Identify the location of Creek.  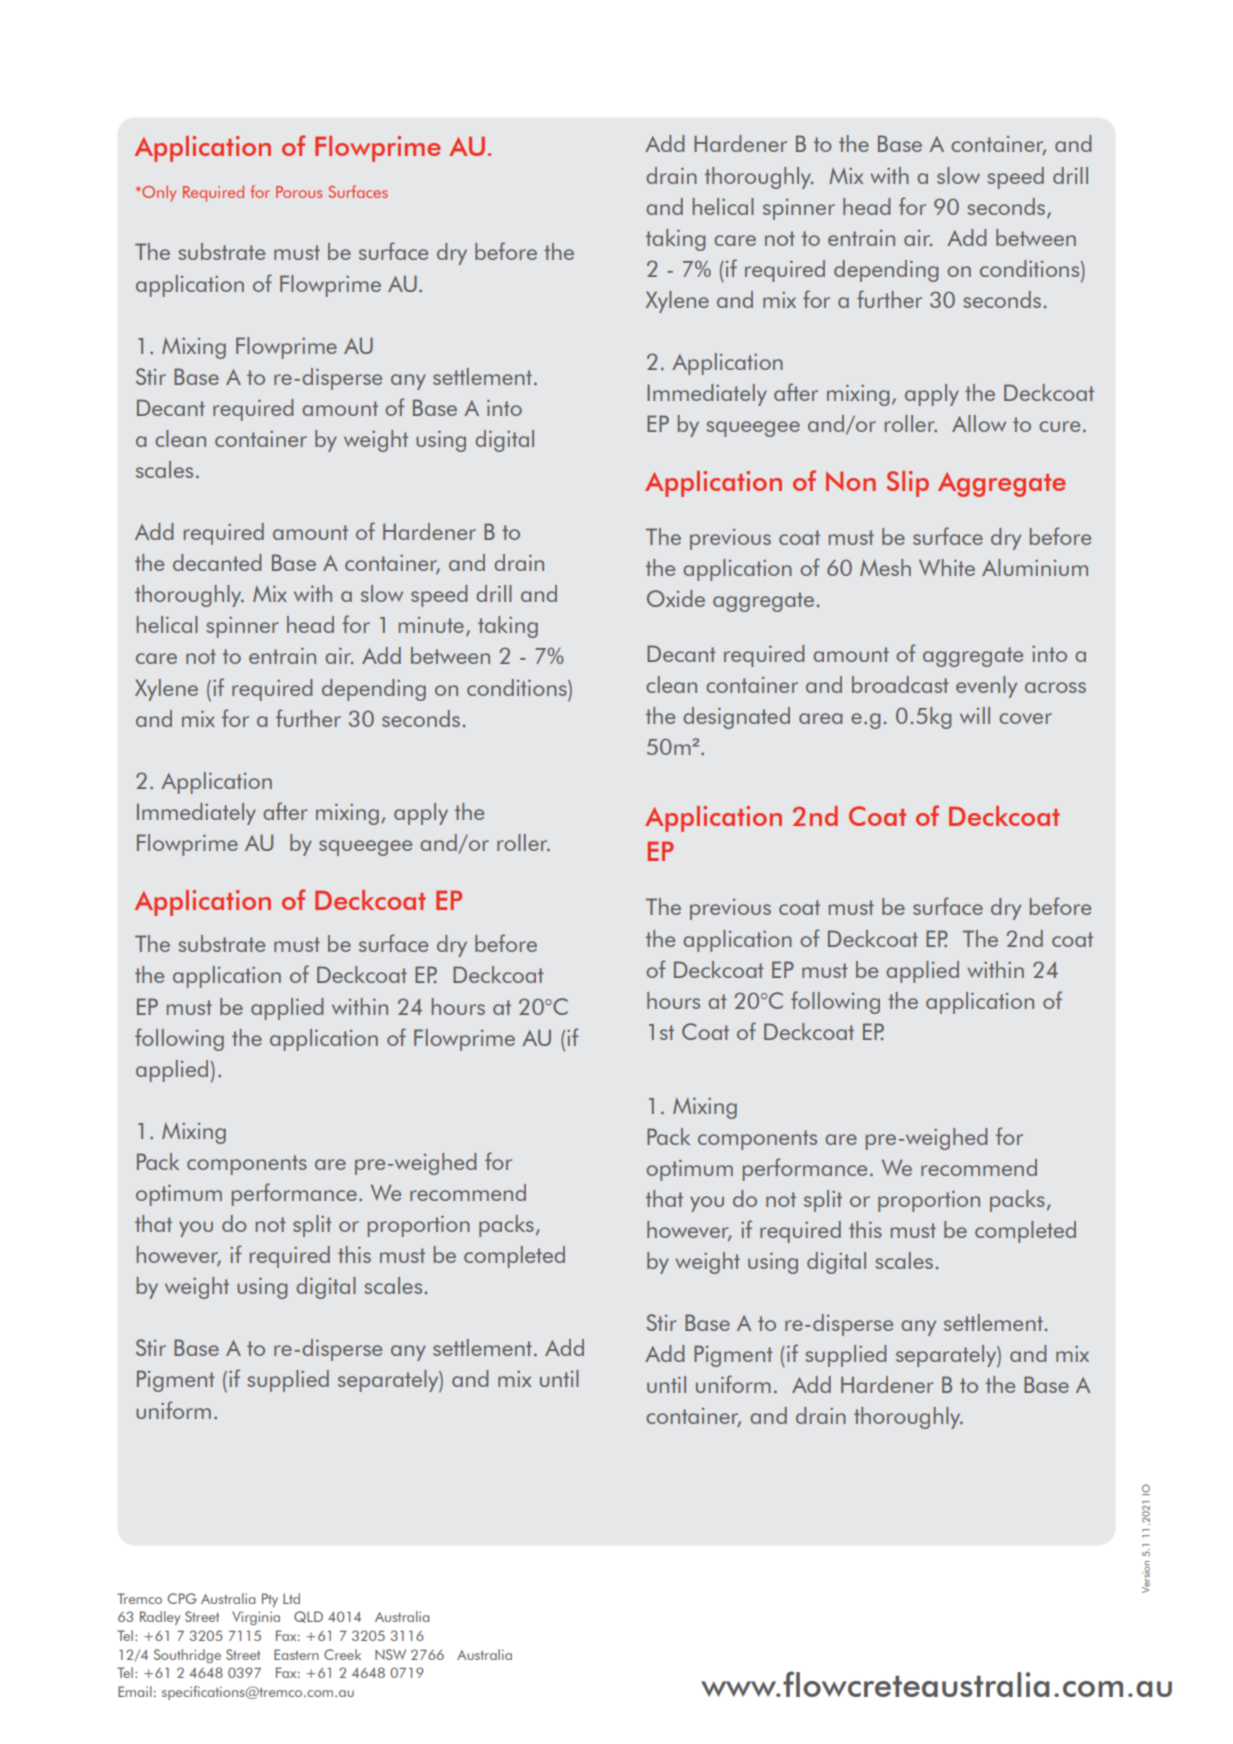
(342, 1654).
